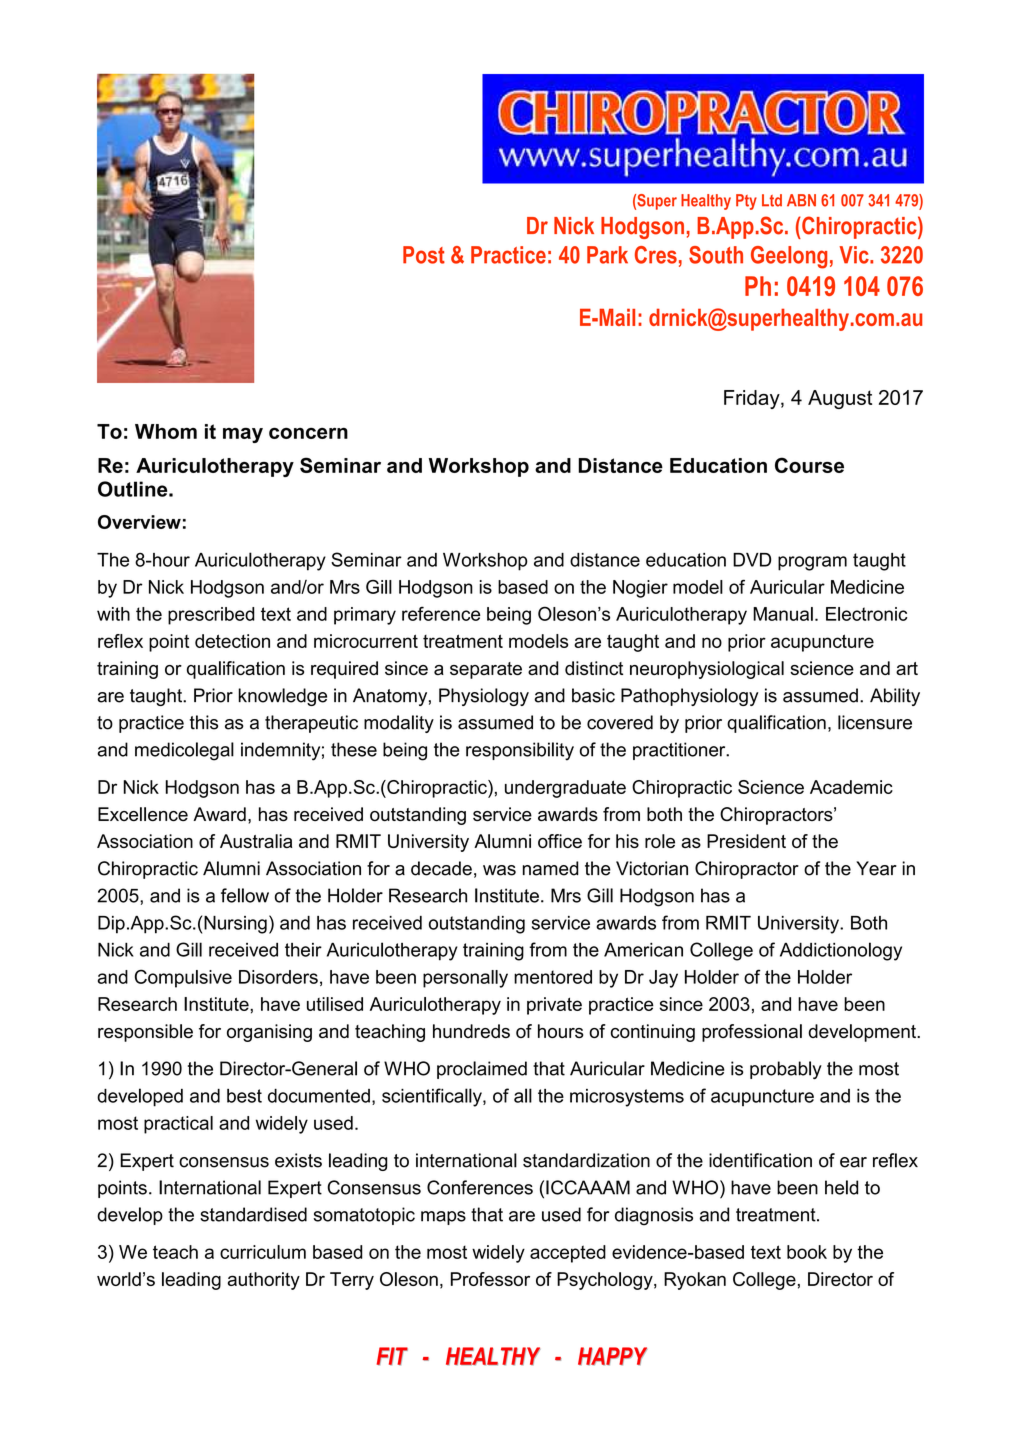 This page has height=1444, width=1021. What do you see at coordinates (263, 1252) in the page?
I see `curriculum` at bounding box center [263, 1252].
